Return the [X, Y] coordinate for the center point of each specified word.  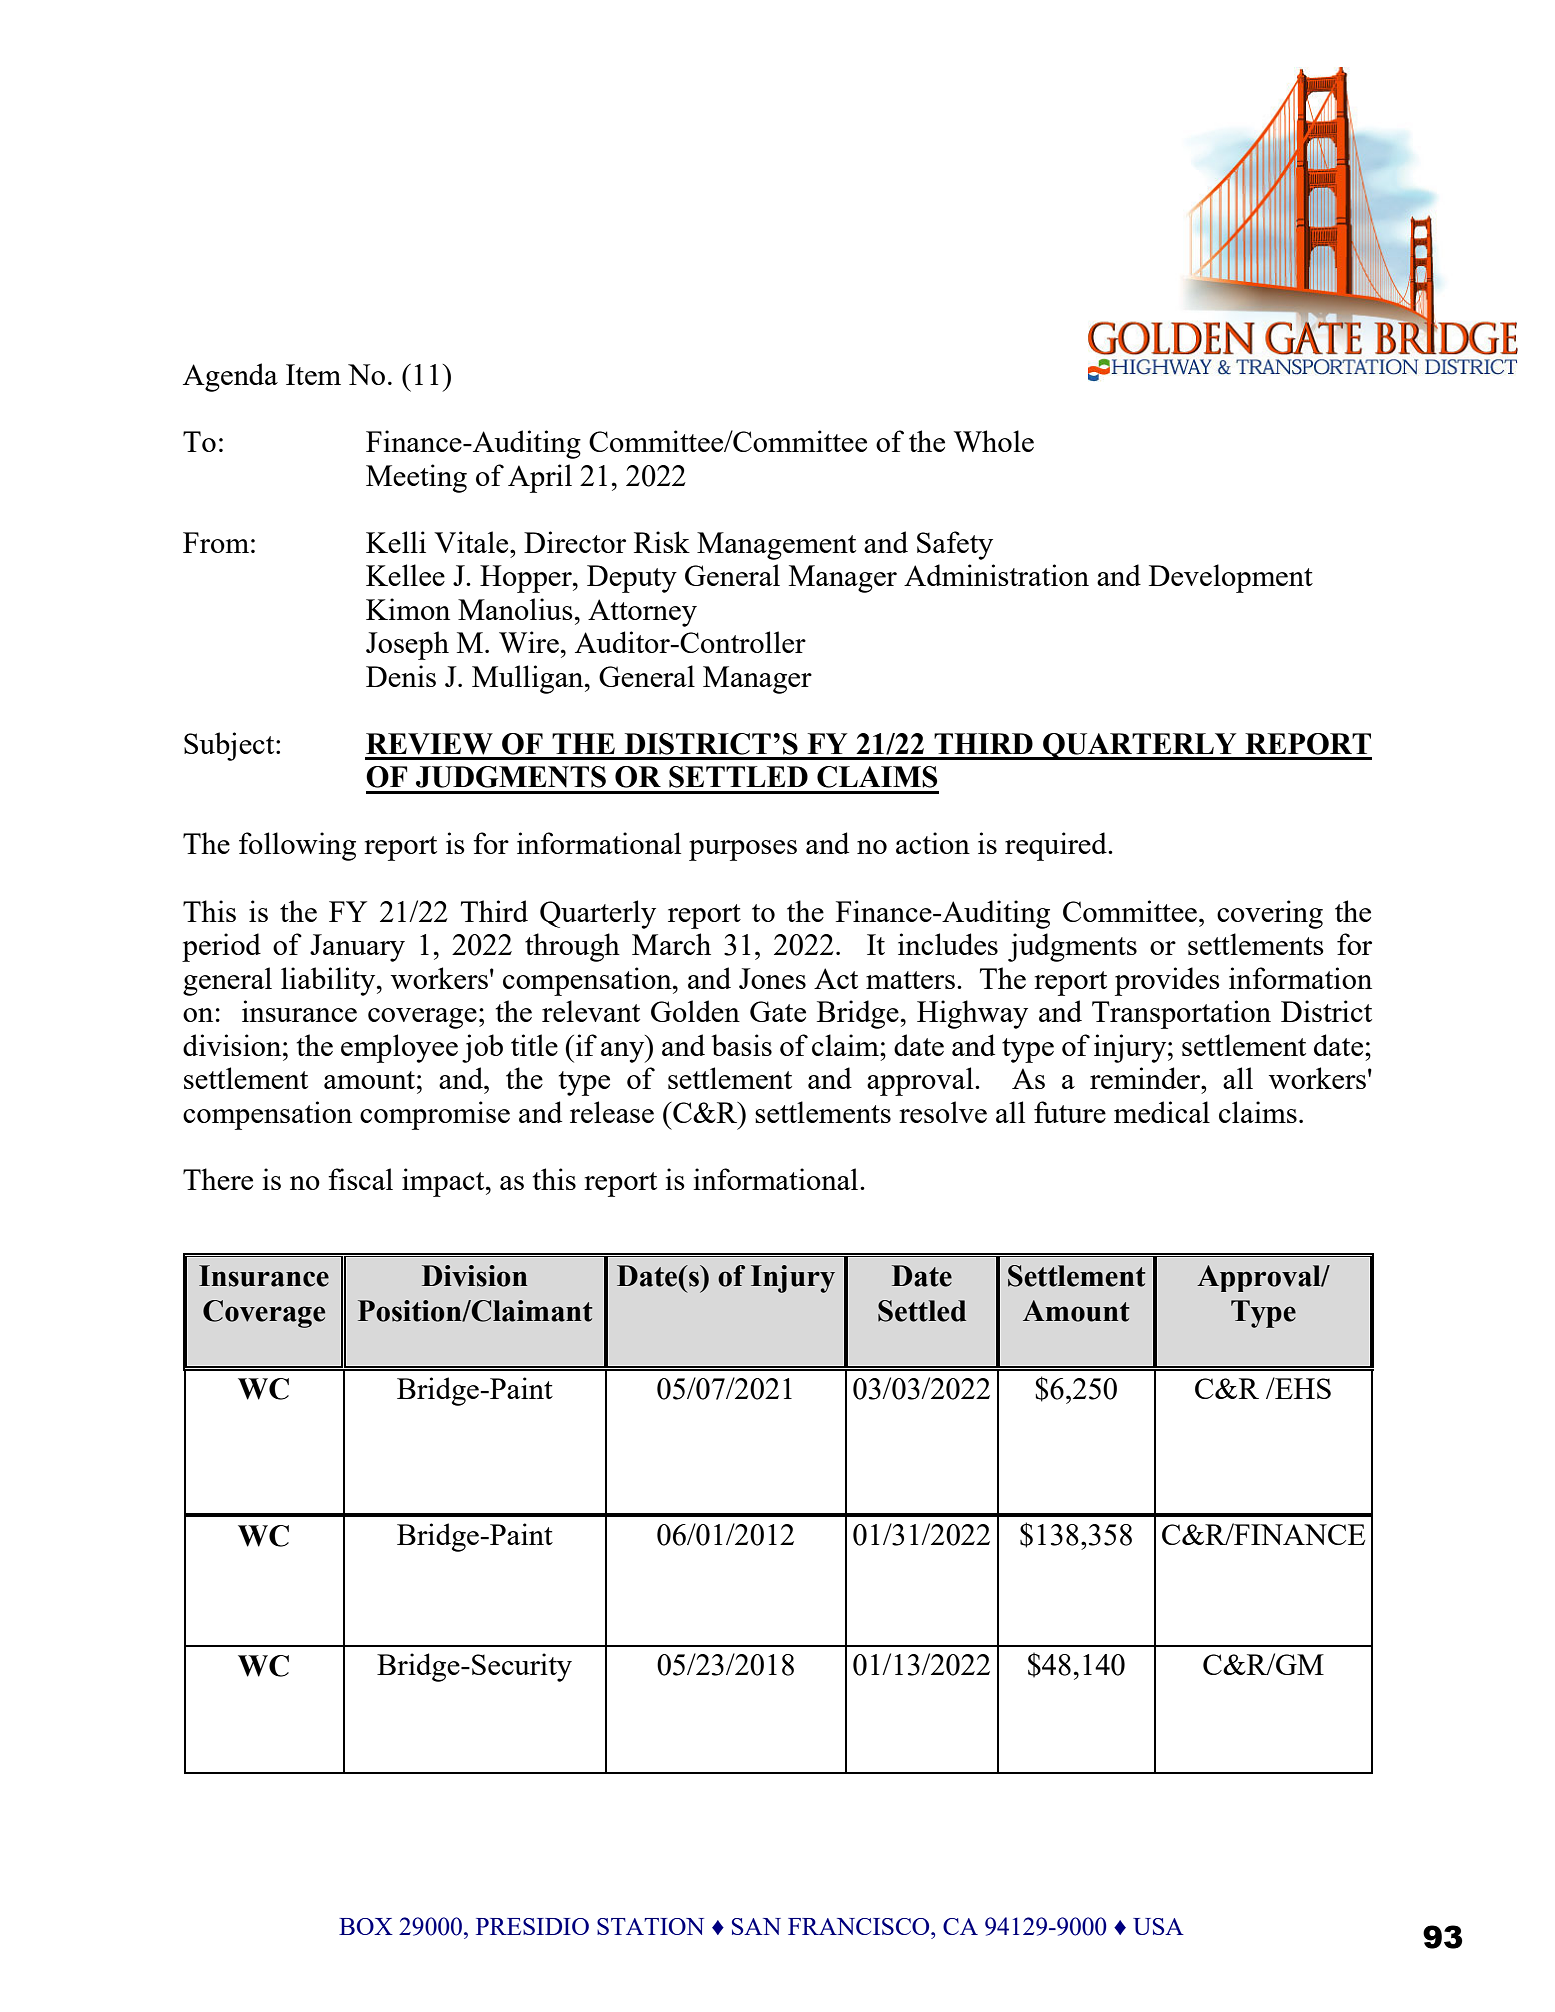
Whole [994, 441]
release [612, 1112]
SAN [756, 1926]
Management [776, 546]
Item [313, 374]
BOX [366, 1926]
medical [1162, 1112]
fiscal [360, 1179]
